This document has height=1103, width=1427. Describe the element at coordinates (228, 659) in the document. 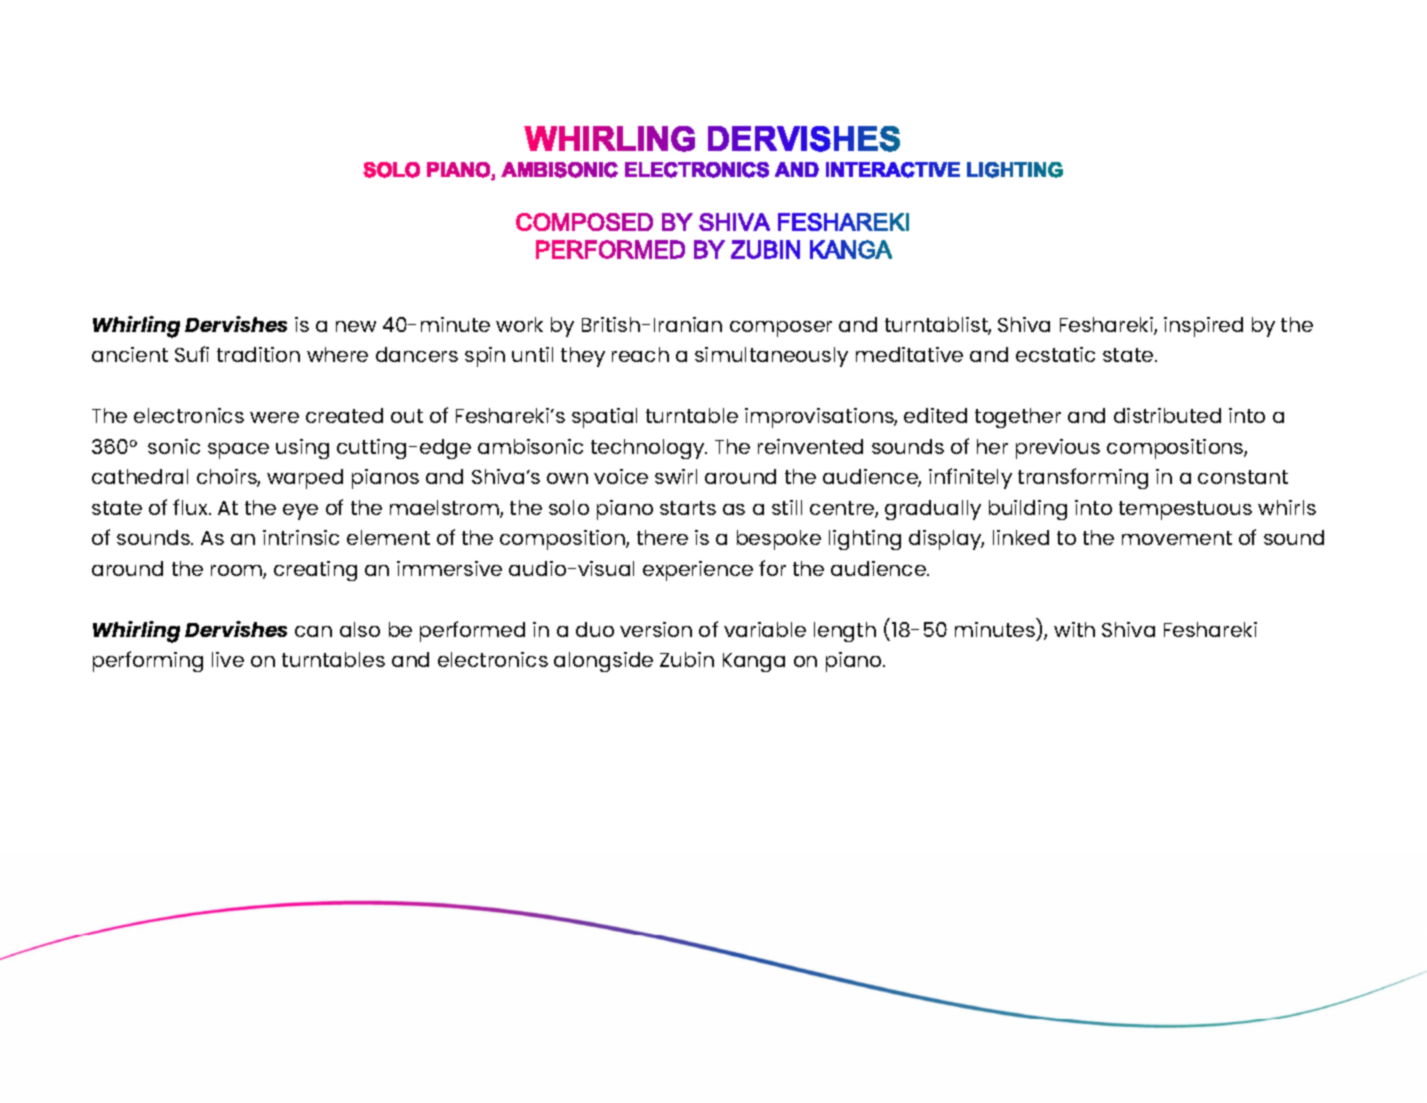

I see `live` at that location.
